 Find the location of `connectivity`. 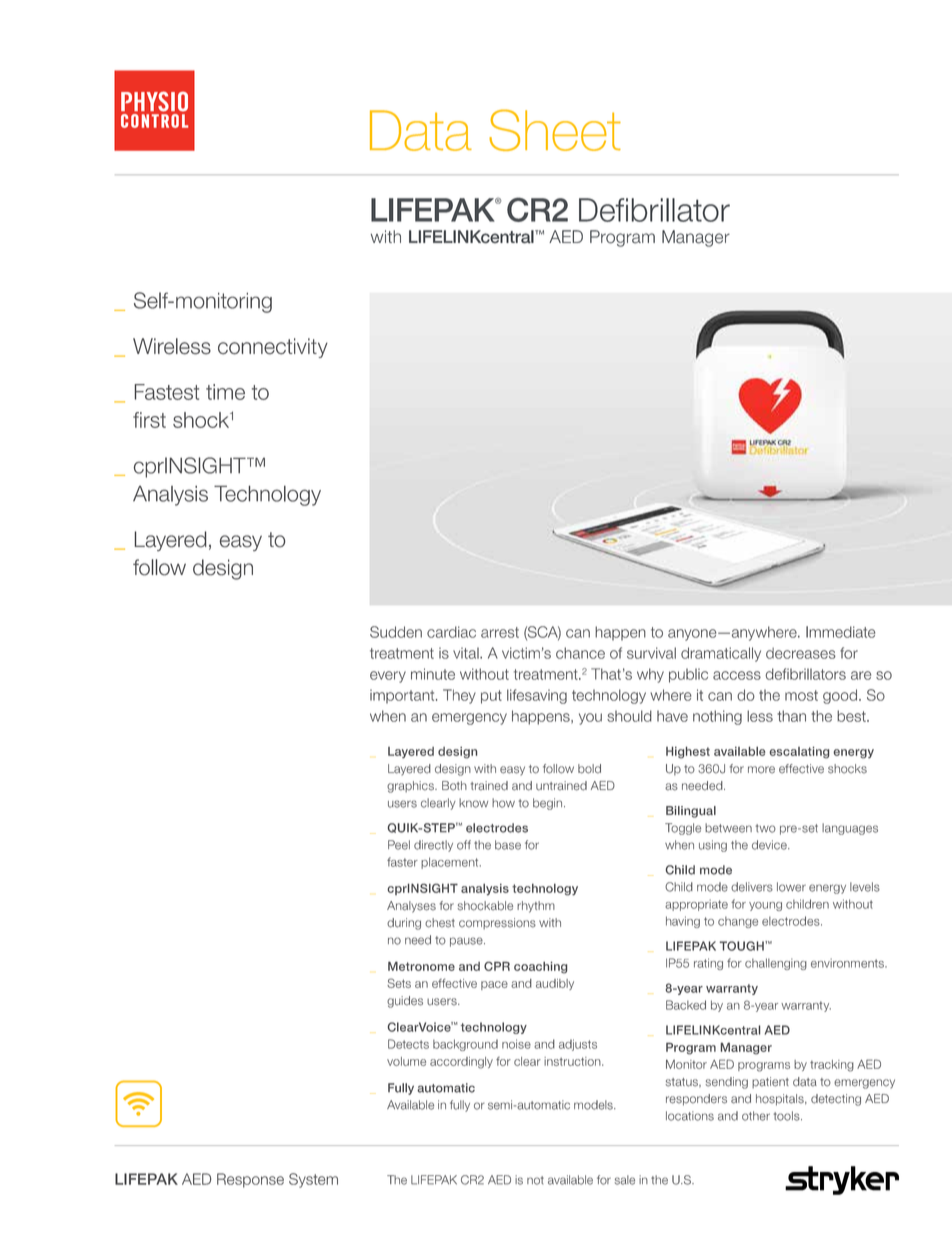

connectivity is located at coordinates (273, 348).
